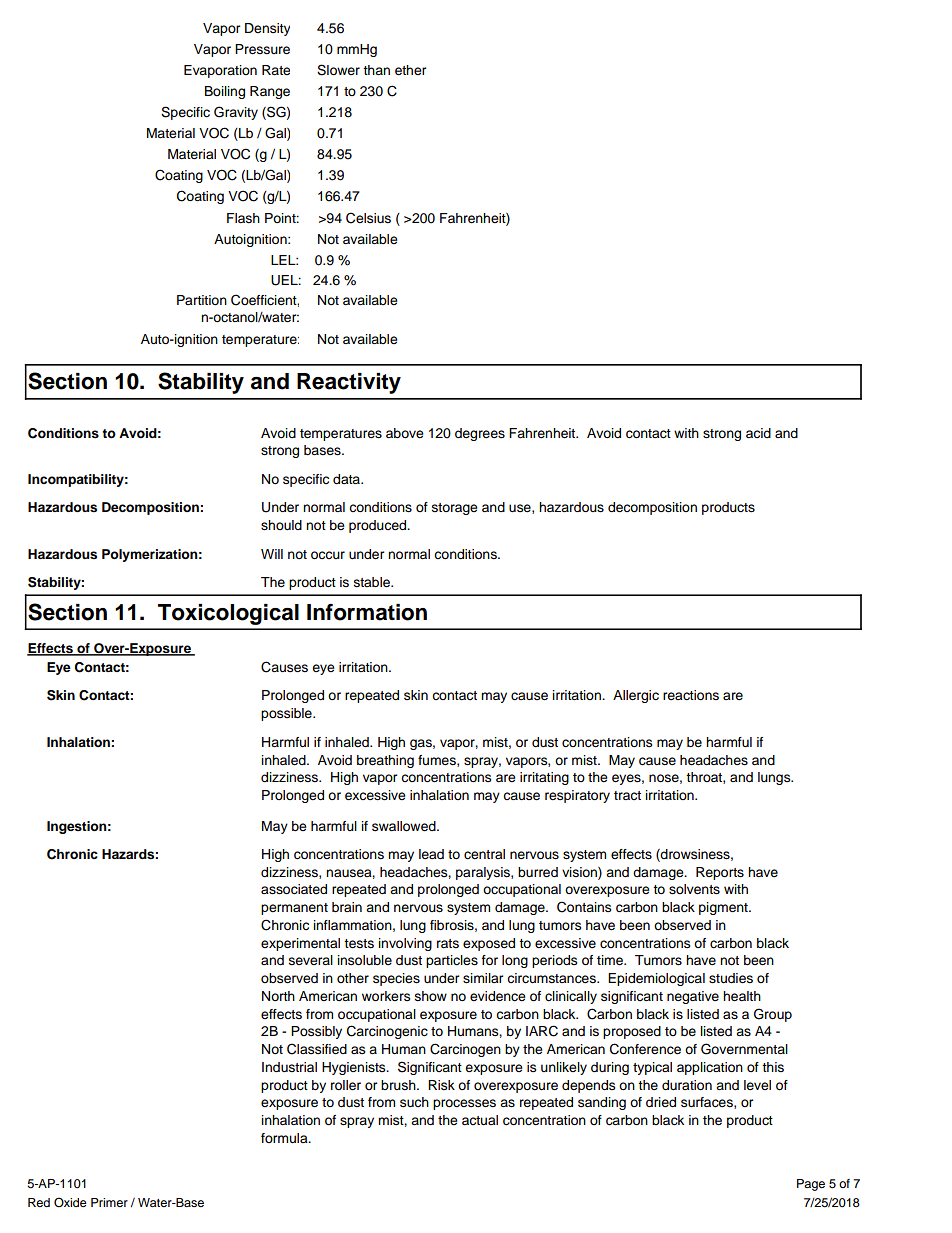 The height and width of the document is (1233, 952). I want to click on Primer, so click(109, 1202).
